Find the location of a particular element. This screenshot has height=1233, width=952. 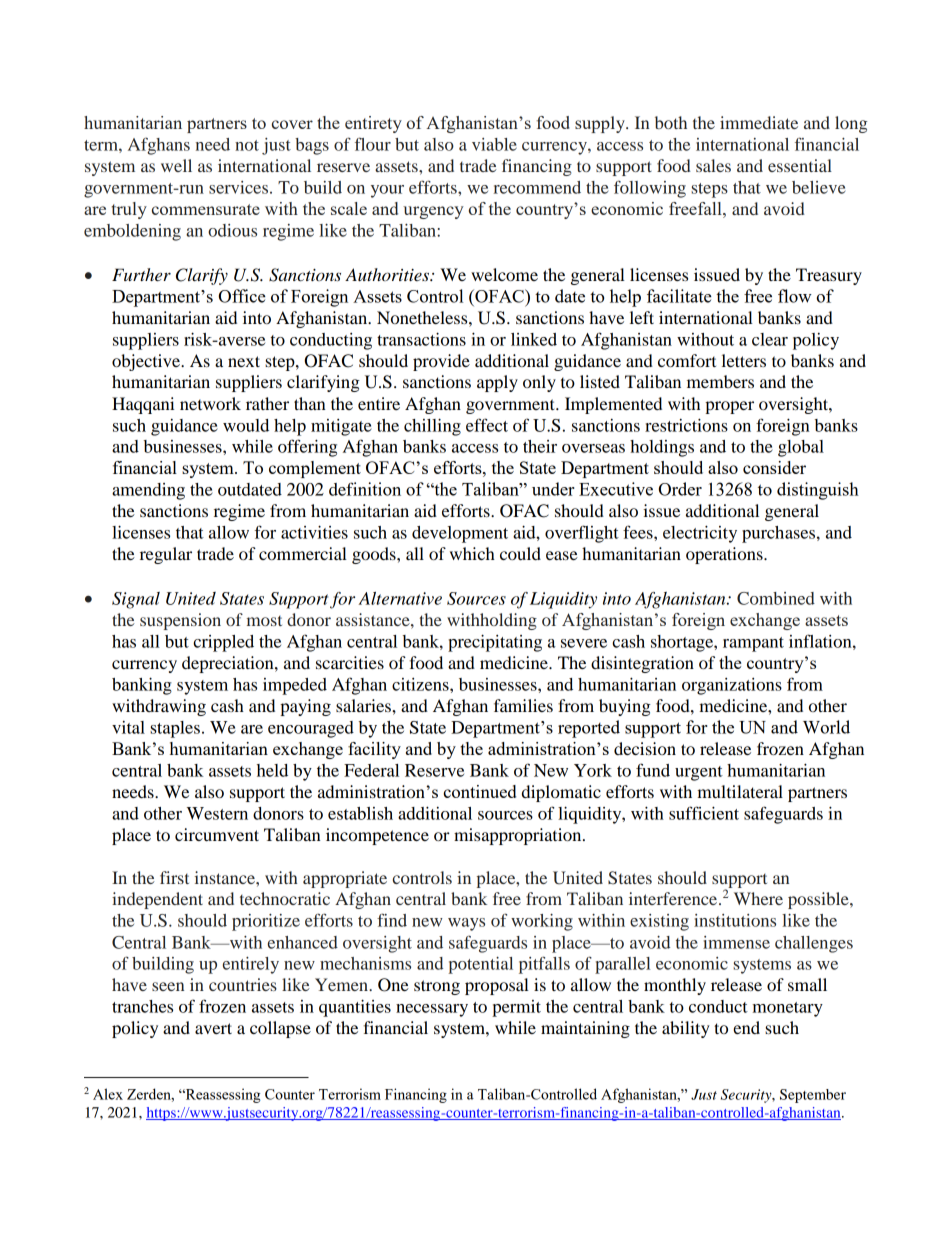

would is located at coordinates (246, 425).
